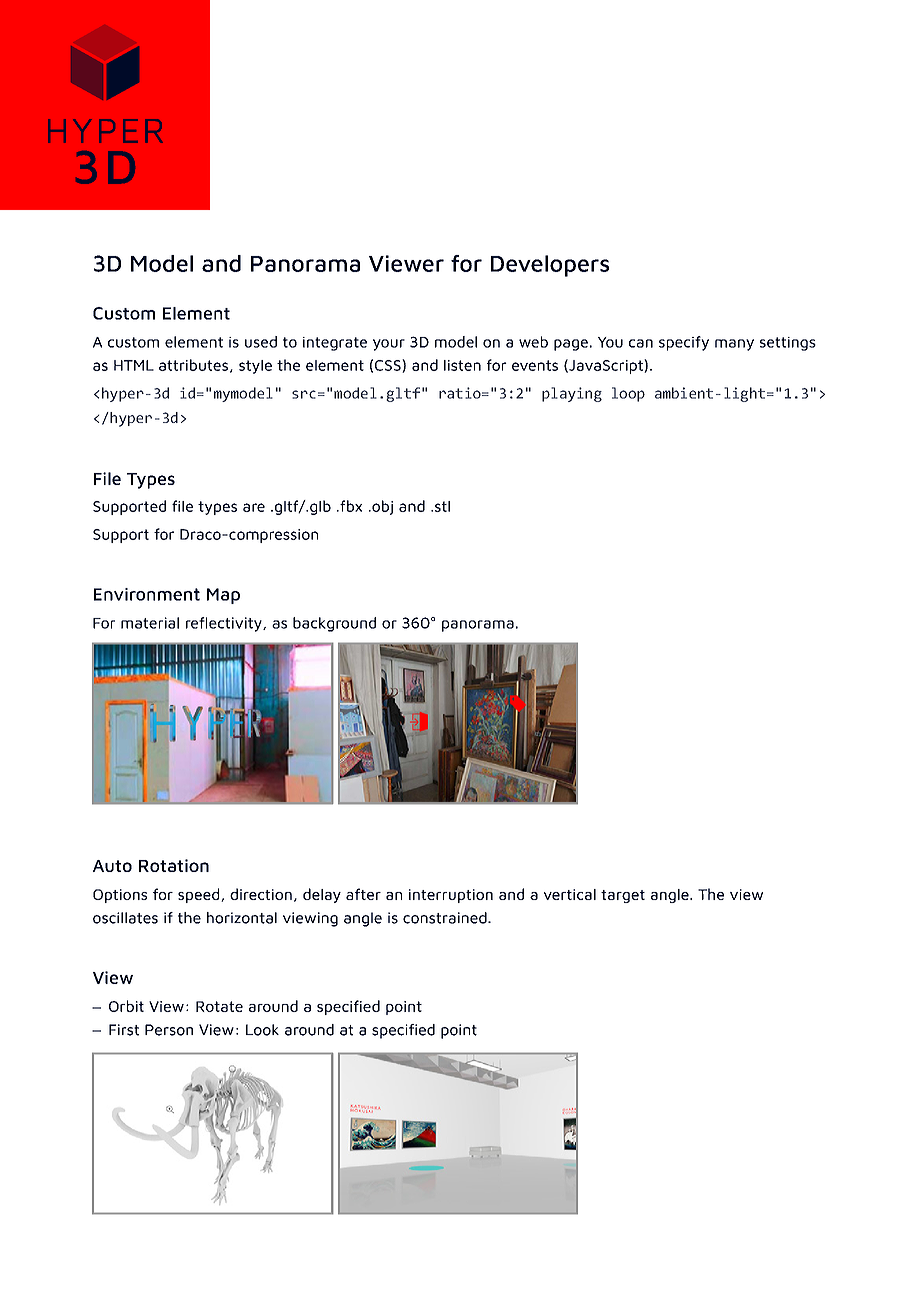  What do you see at coordinates (550, 266) in the screenshot?
I see `Developers` at bounding box center [550, 266].
